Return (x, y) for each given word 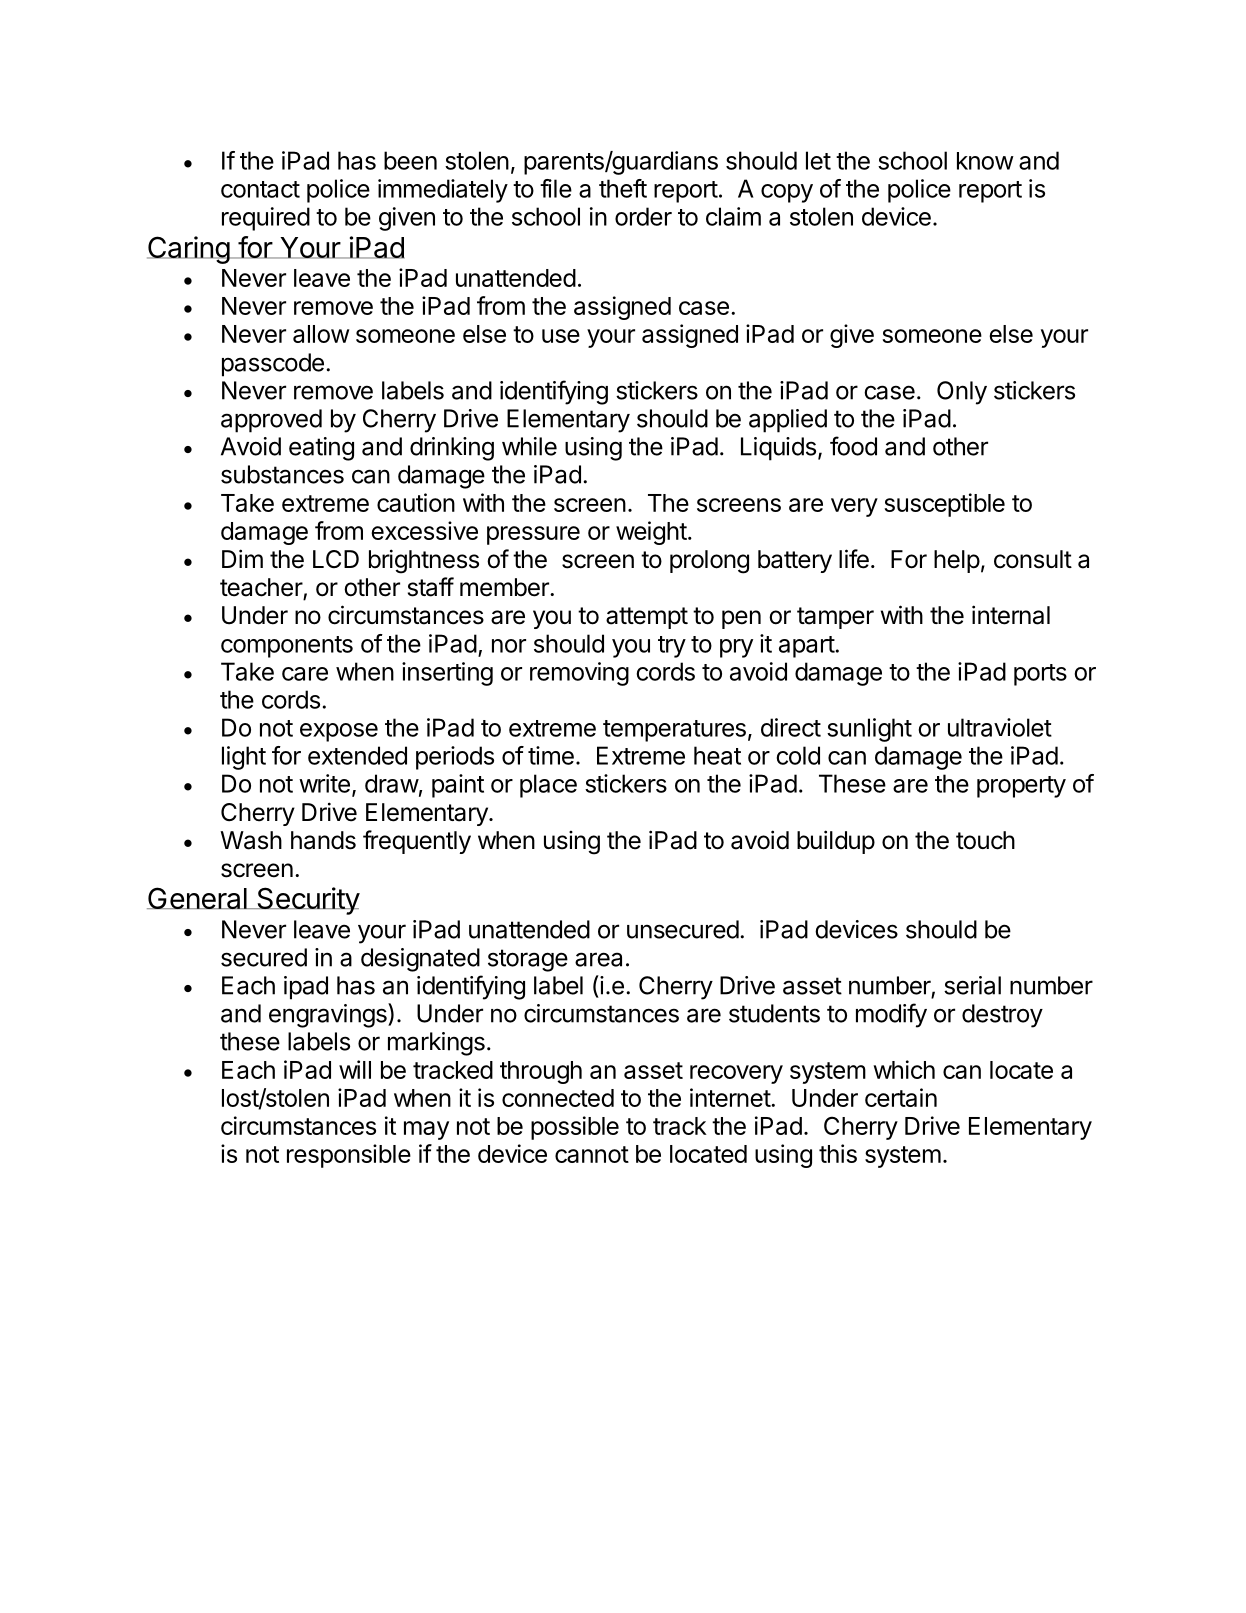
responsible (349, 1156)
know (985, 161)
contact (260, 189)
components (287, 647)
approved (271, 421)
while (529, 446)
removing (579, 674)
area (598, 959)
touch (985, 840)
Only (962, 393)
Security (307, 901)
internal (1011, 615)
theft (623, 188)
